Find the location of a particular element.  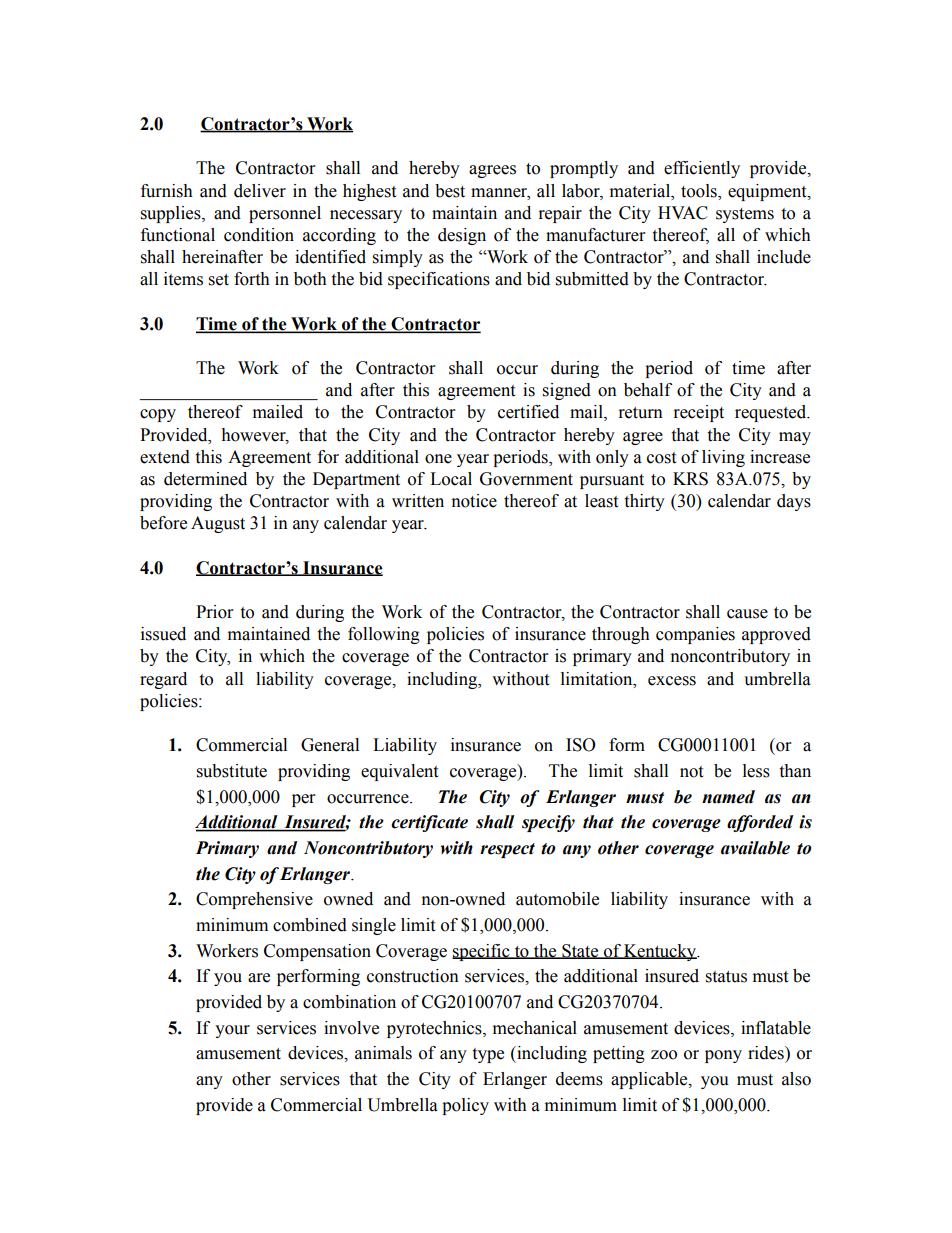

your is located at coordinates (232, 1031).
